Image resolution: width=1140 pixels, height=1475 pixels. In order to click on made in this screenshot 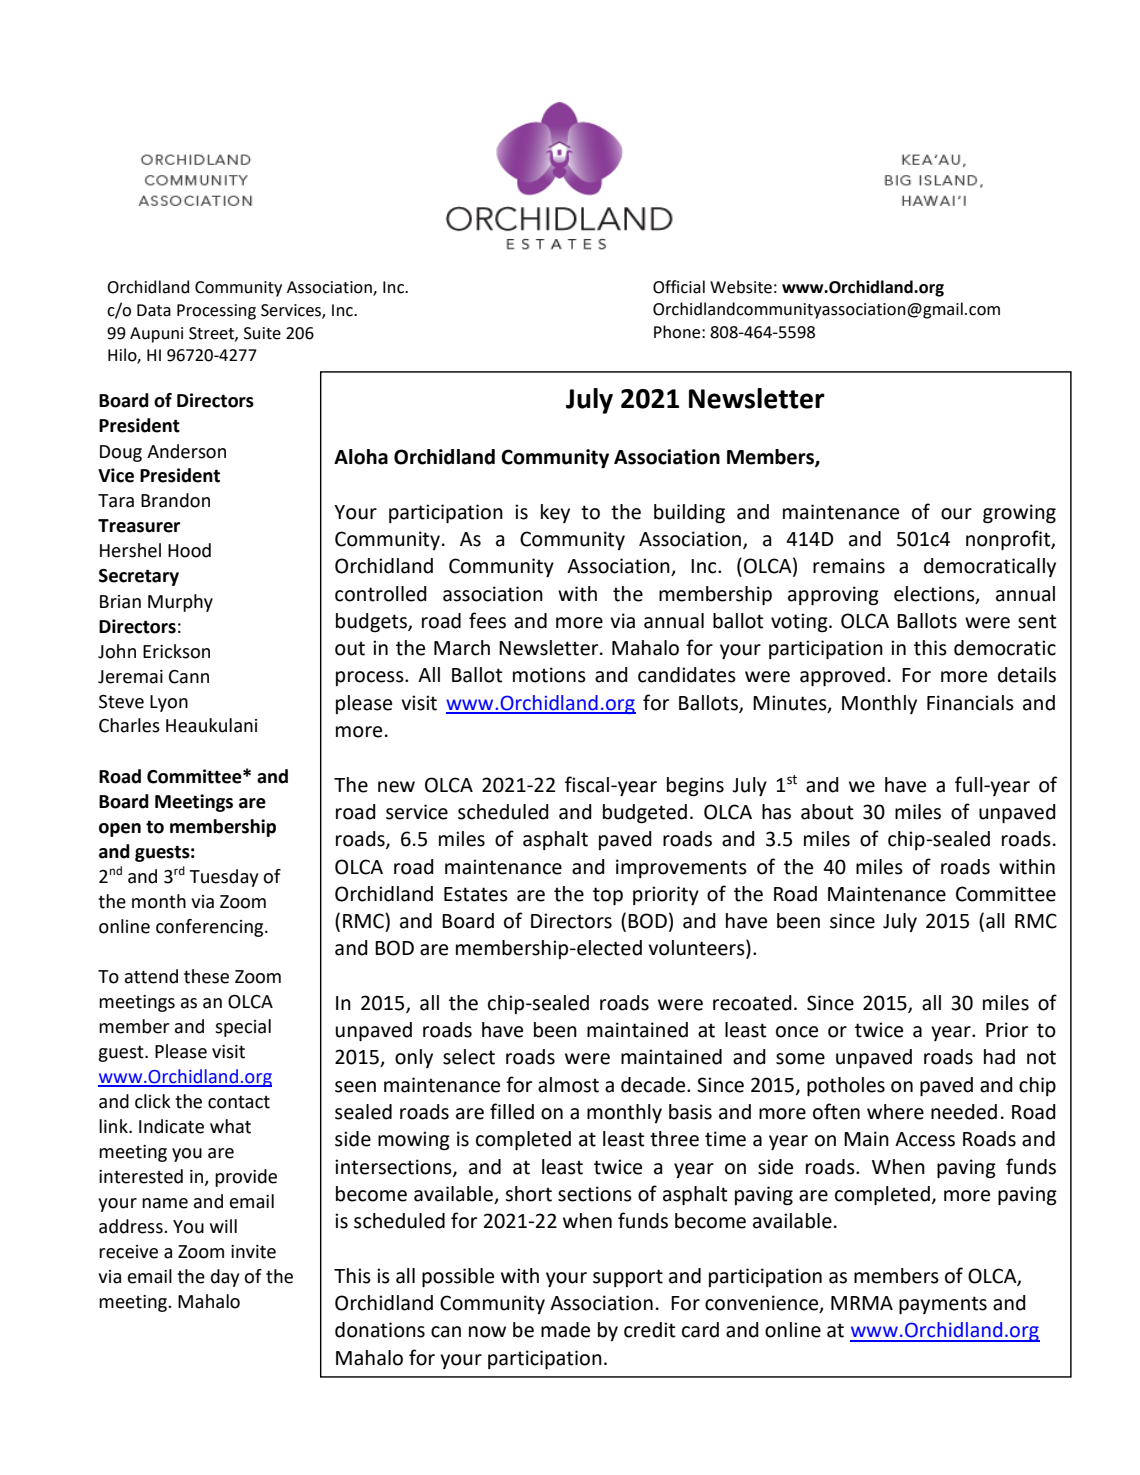, I will do `click(565, 1330)`.
